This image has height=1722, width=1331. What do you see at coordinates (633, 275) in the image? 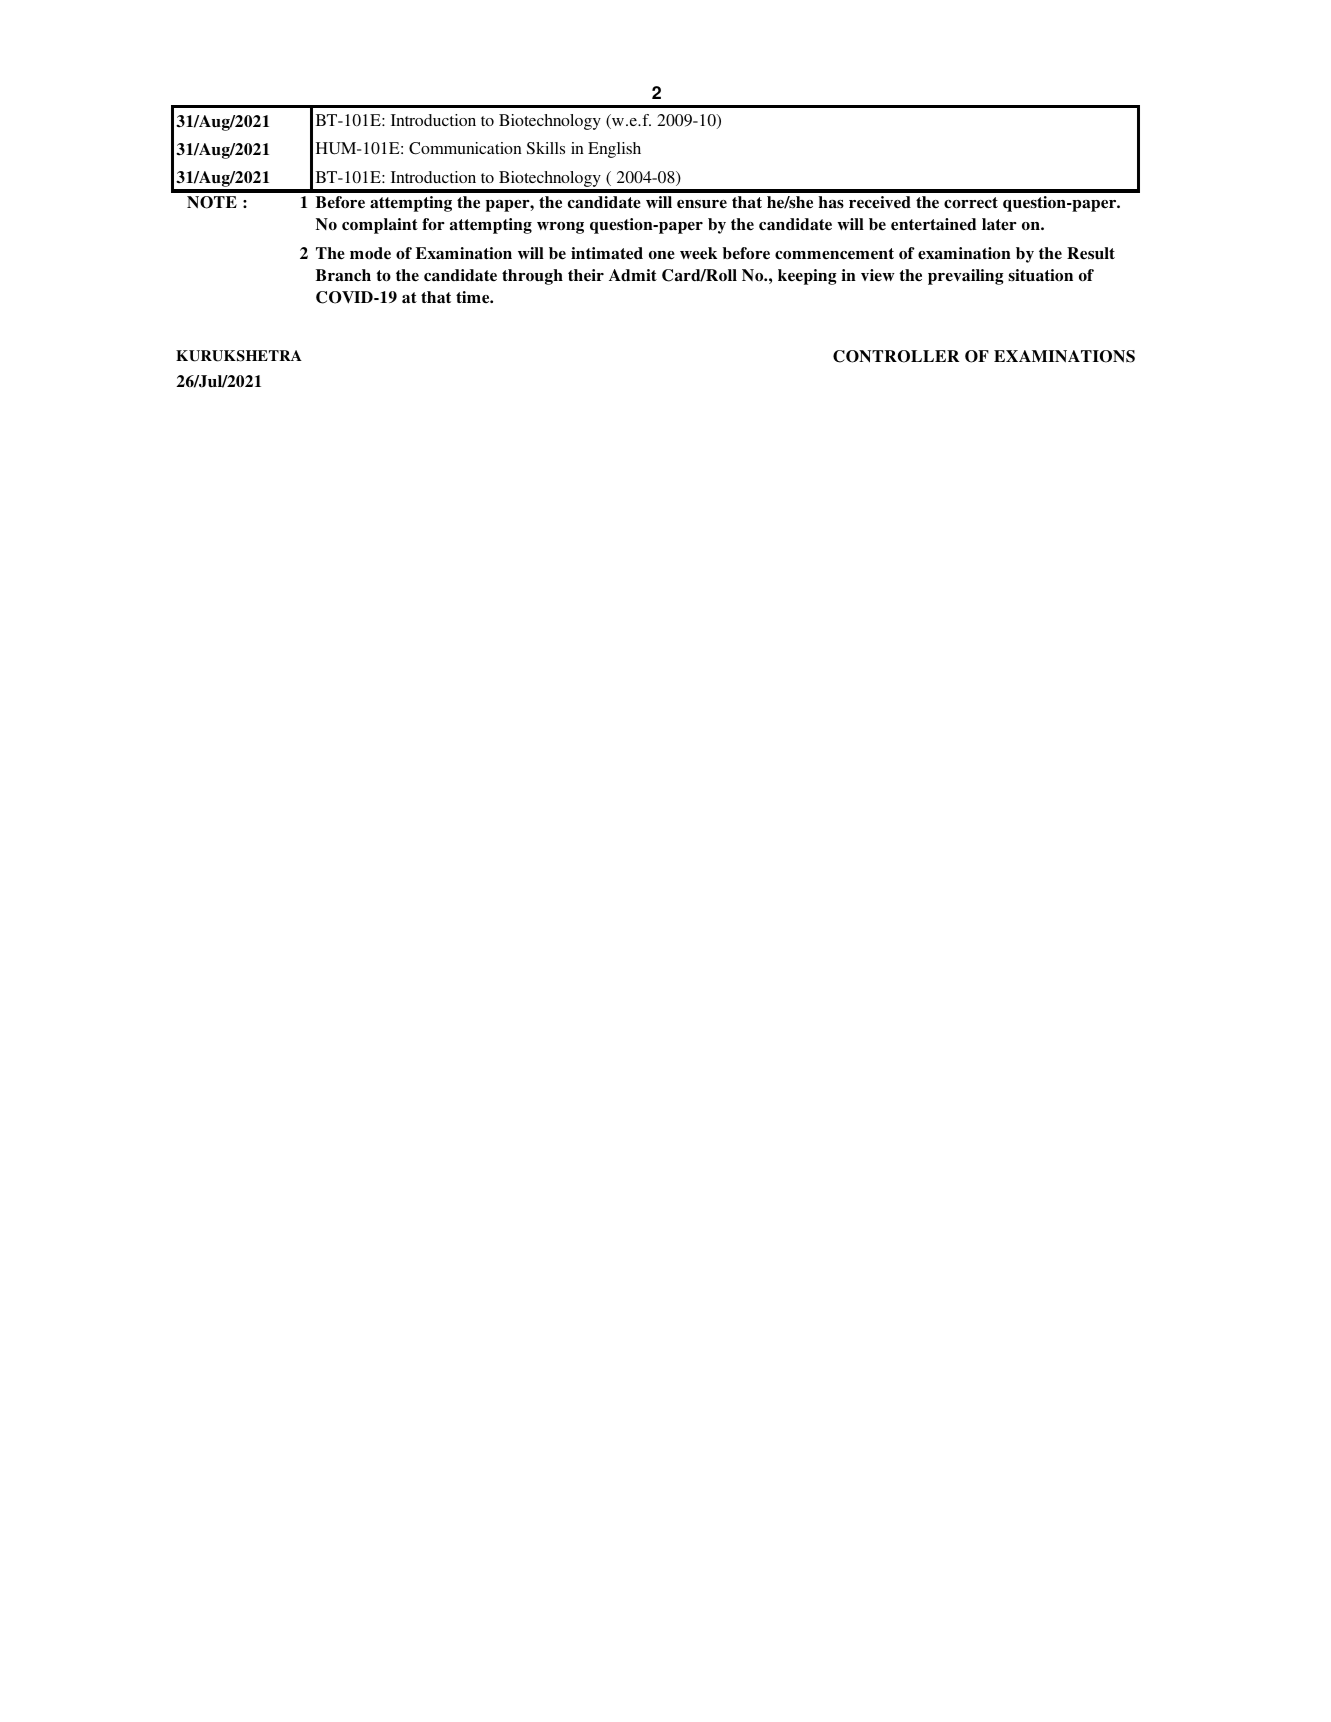
I see `Admit` at bounding box center [633, 275].
